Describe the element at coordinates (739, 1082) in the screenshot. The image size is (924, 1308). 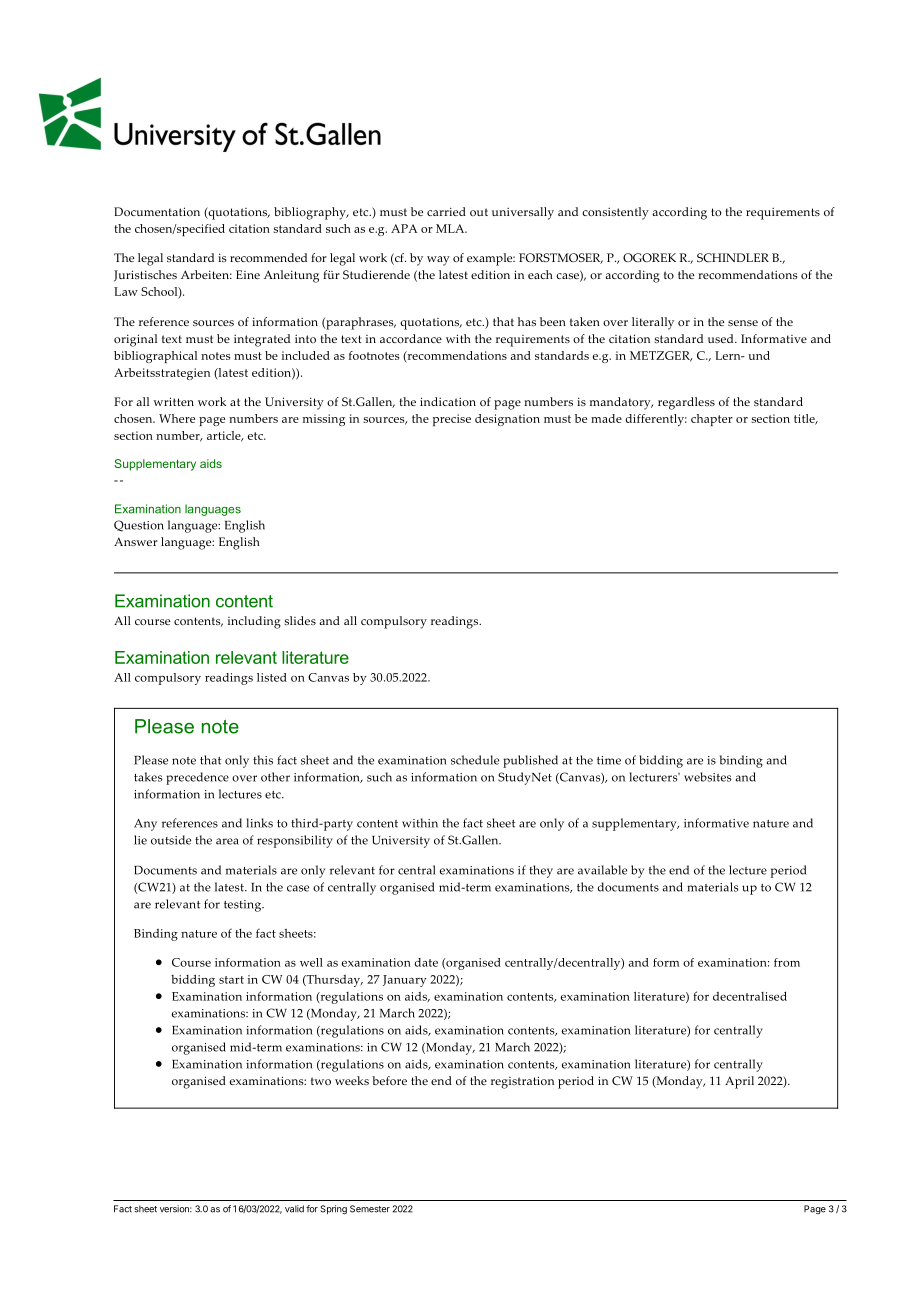
I see `April` at that location.
